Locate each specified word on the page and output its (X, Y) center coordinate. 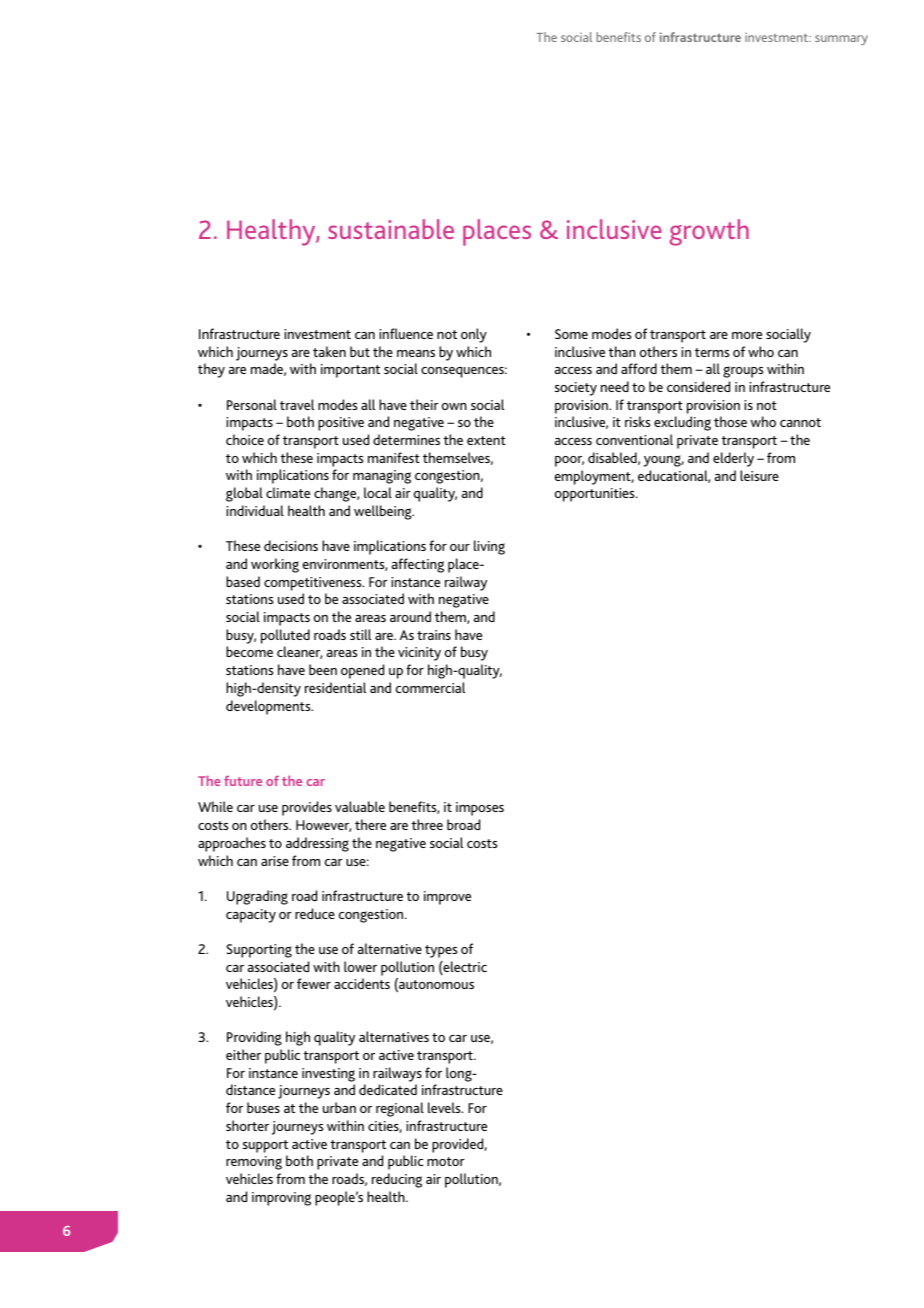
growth (709, 232)
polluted (285, 636)
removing (254, 1163)
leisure (759, 475)
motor (446, 1161)
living (489, 547)
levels (445, 1107)
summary (841, 40)
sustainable (391, 229)
